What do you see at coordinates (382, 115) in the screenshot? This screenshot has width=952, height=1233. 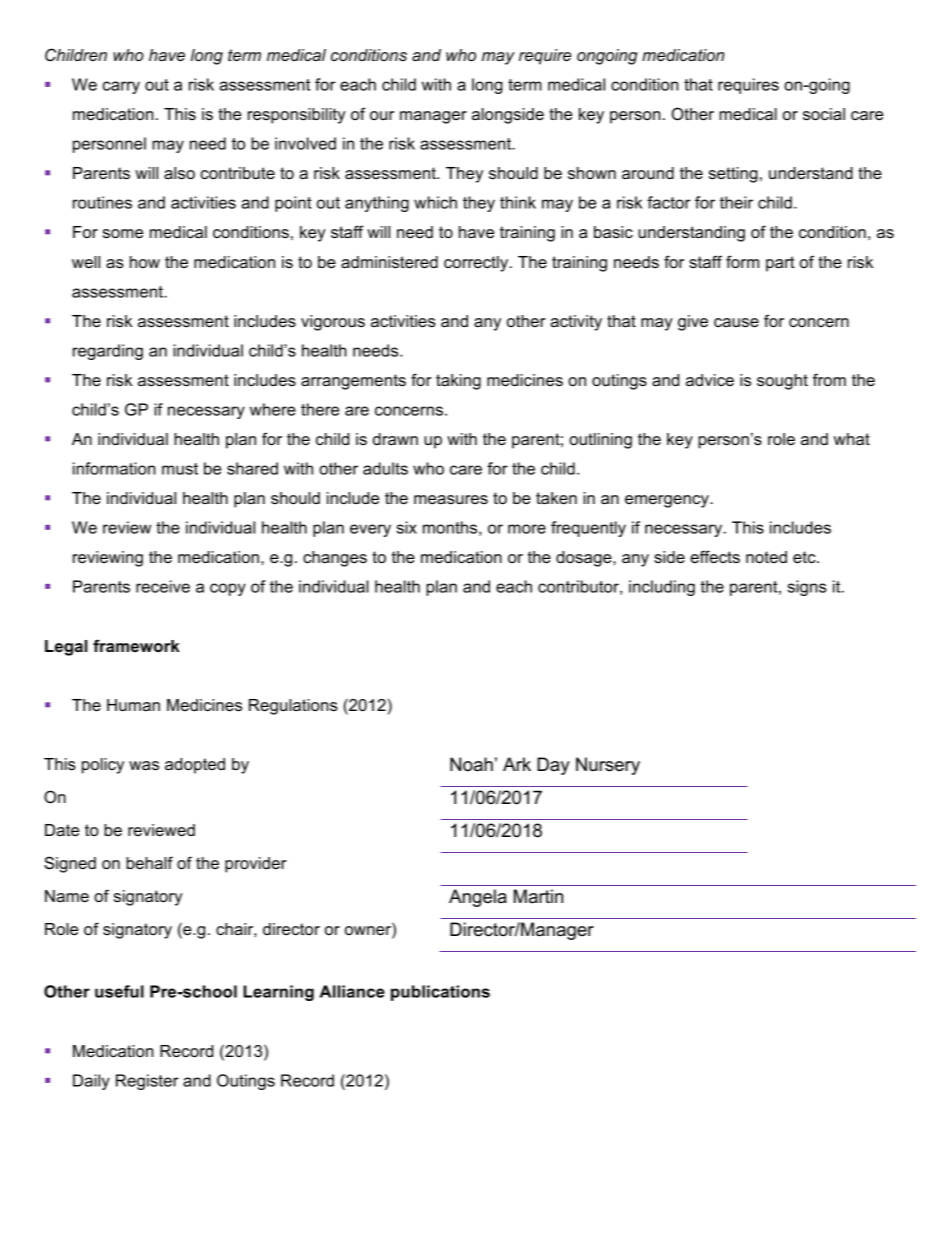 I see `our` at bounding box center [382, 115].
